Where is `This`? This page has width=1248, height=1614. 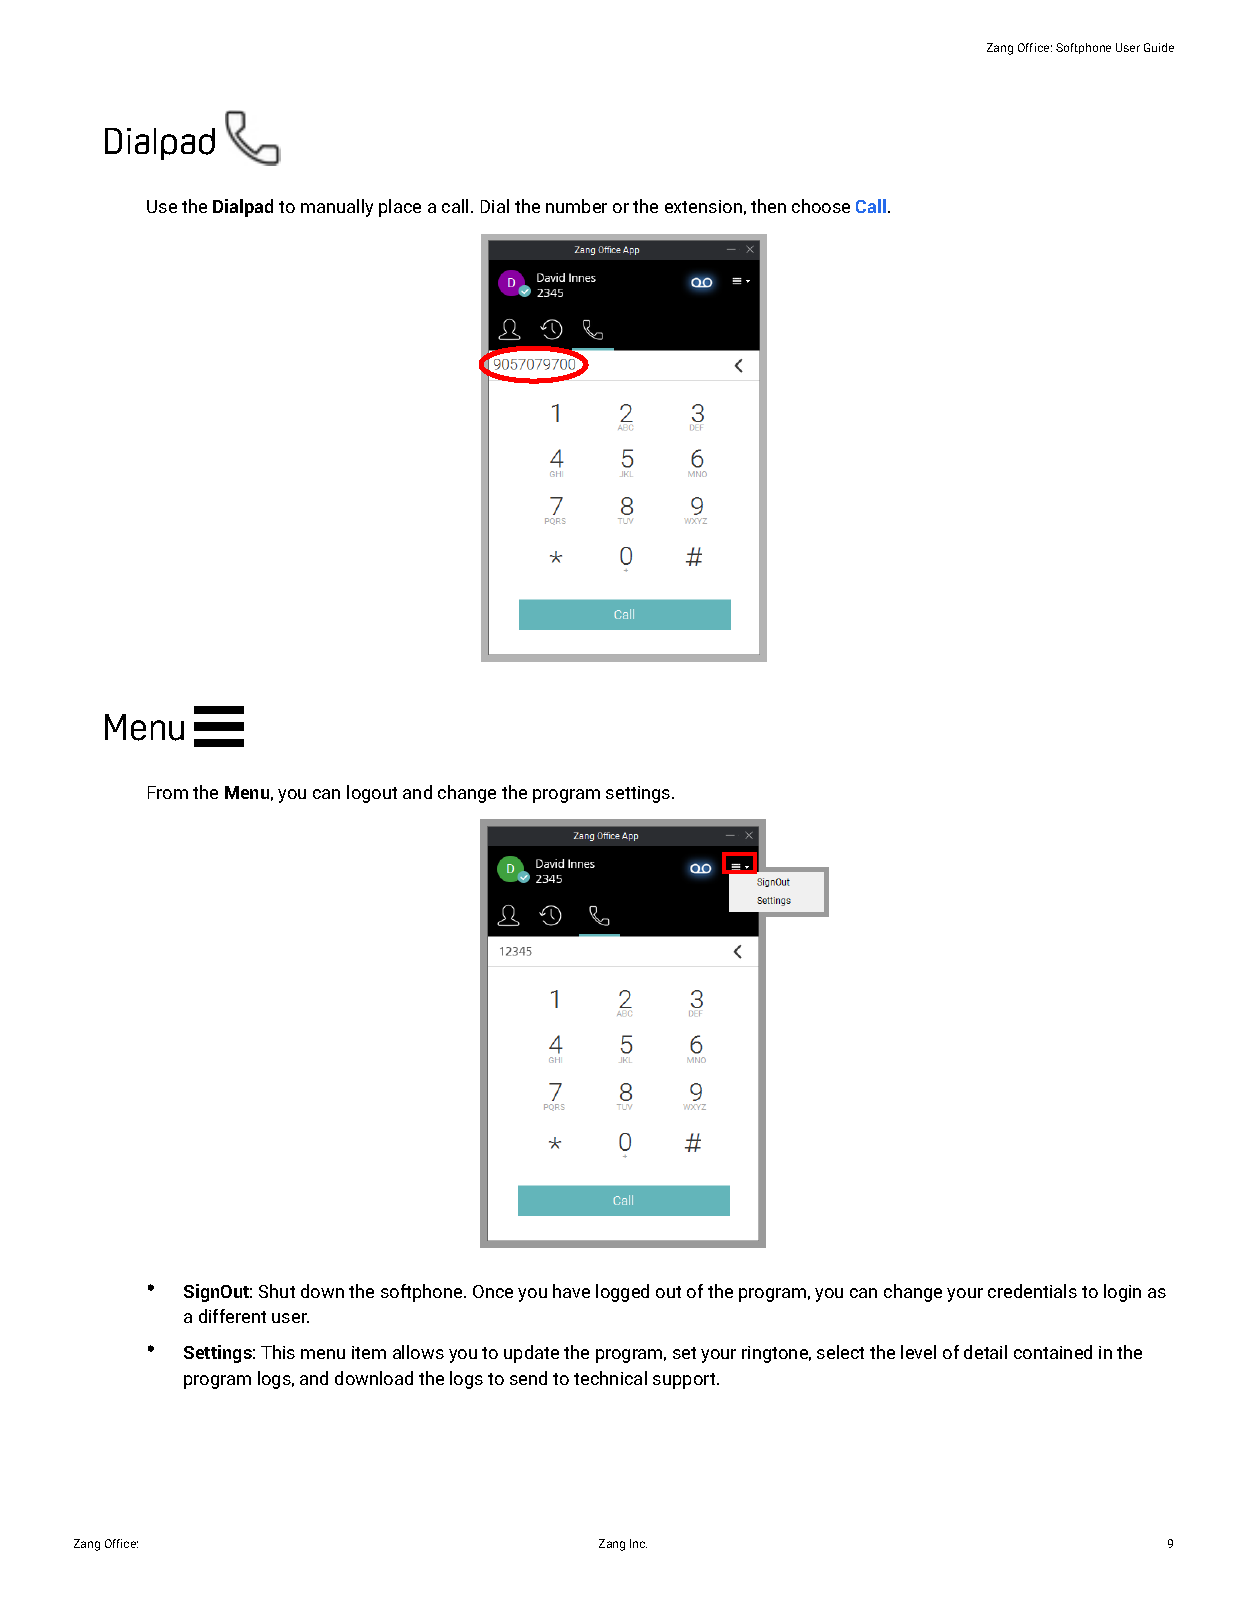
This is located at coordinates (278, 1352).
